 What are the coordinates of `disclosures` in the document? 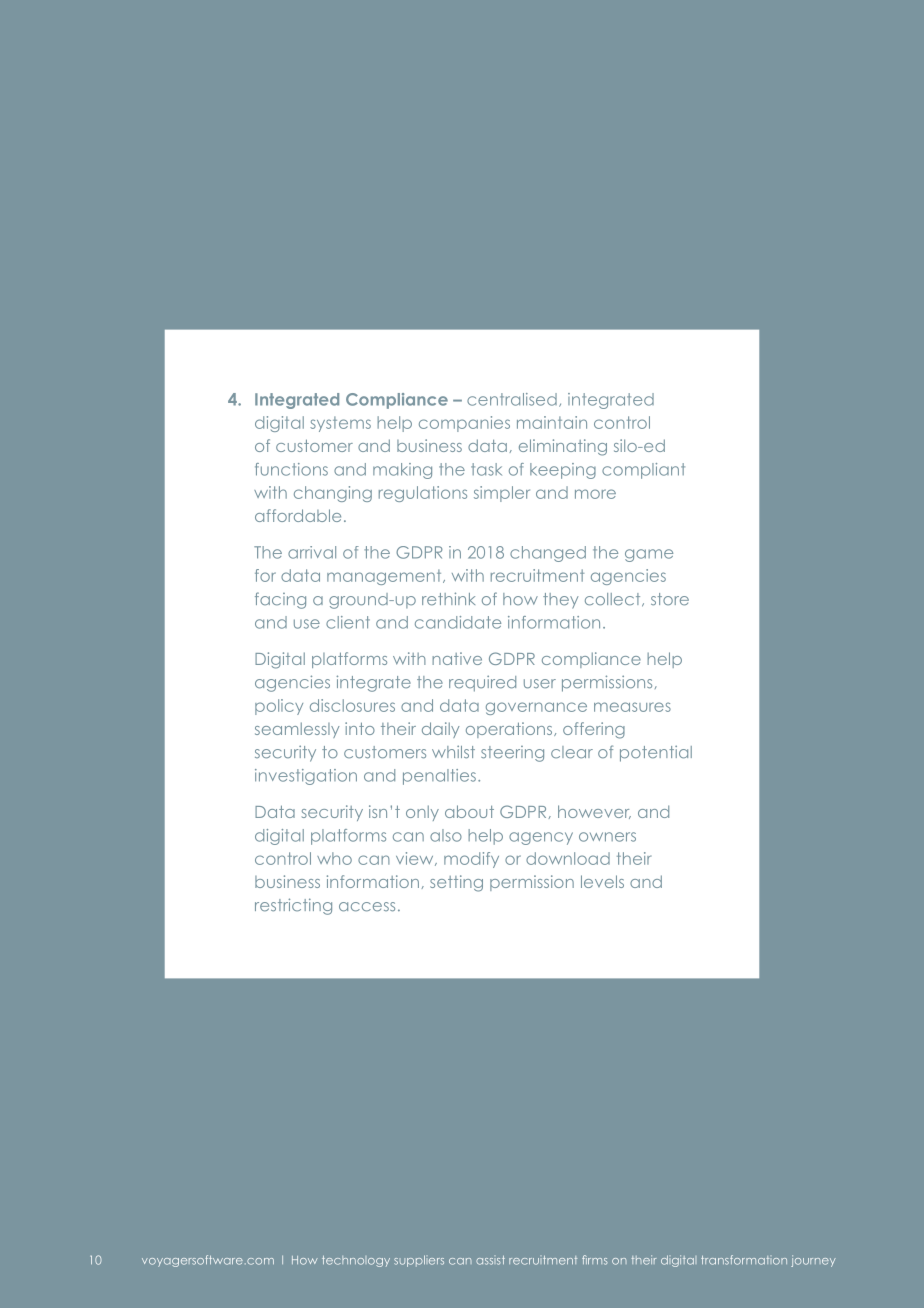 It's located at (352, 705).
